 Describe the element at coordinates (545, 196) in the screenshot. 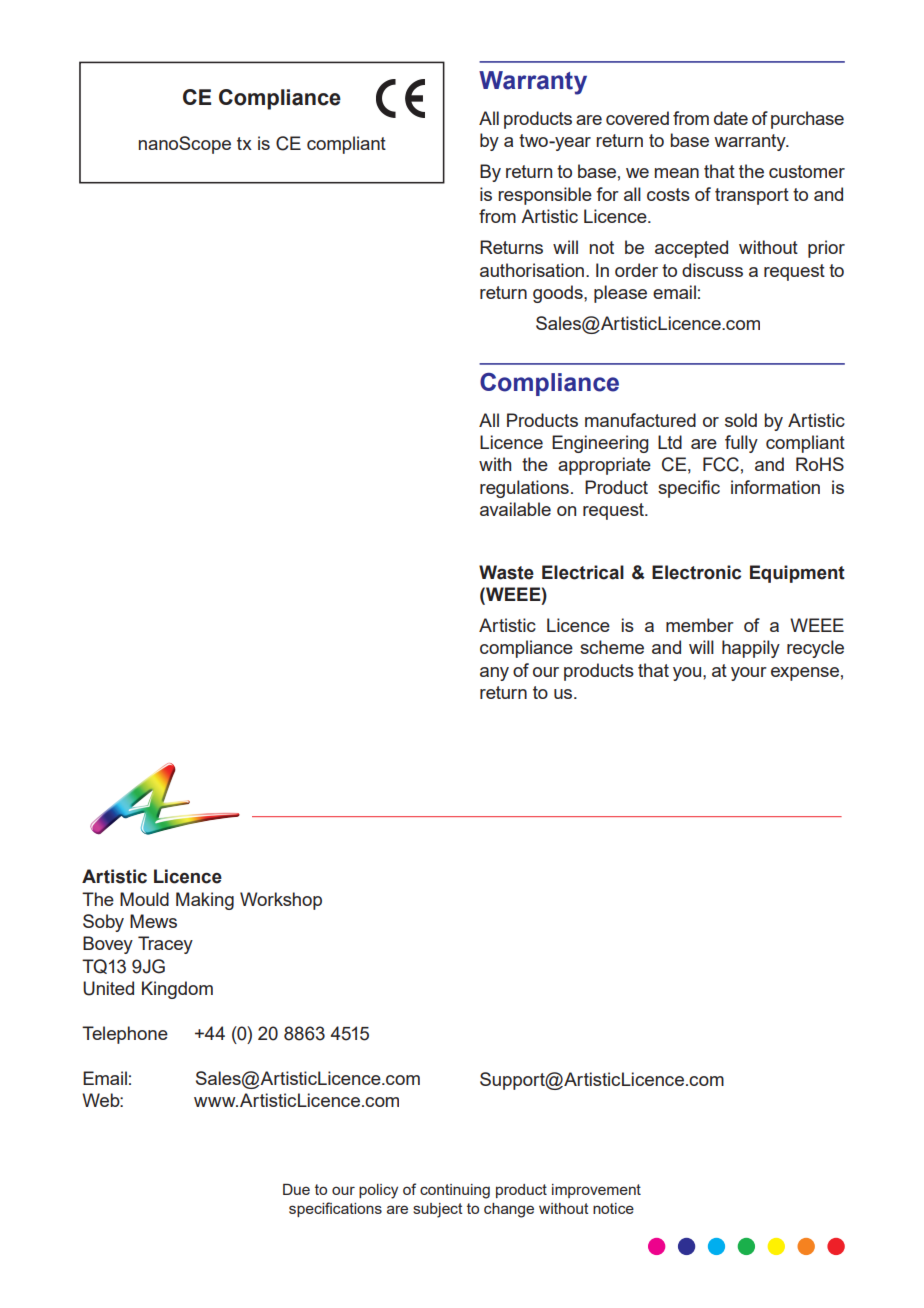

I see `responsible` at that location.
